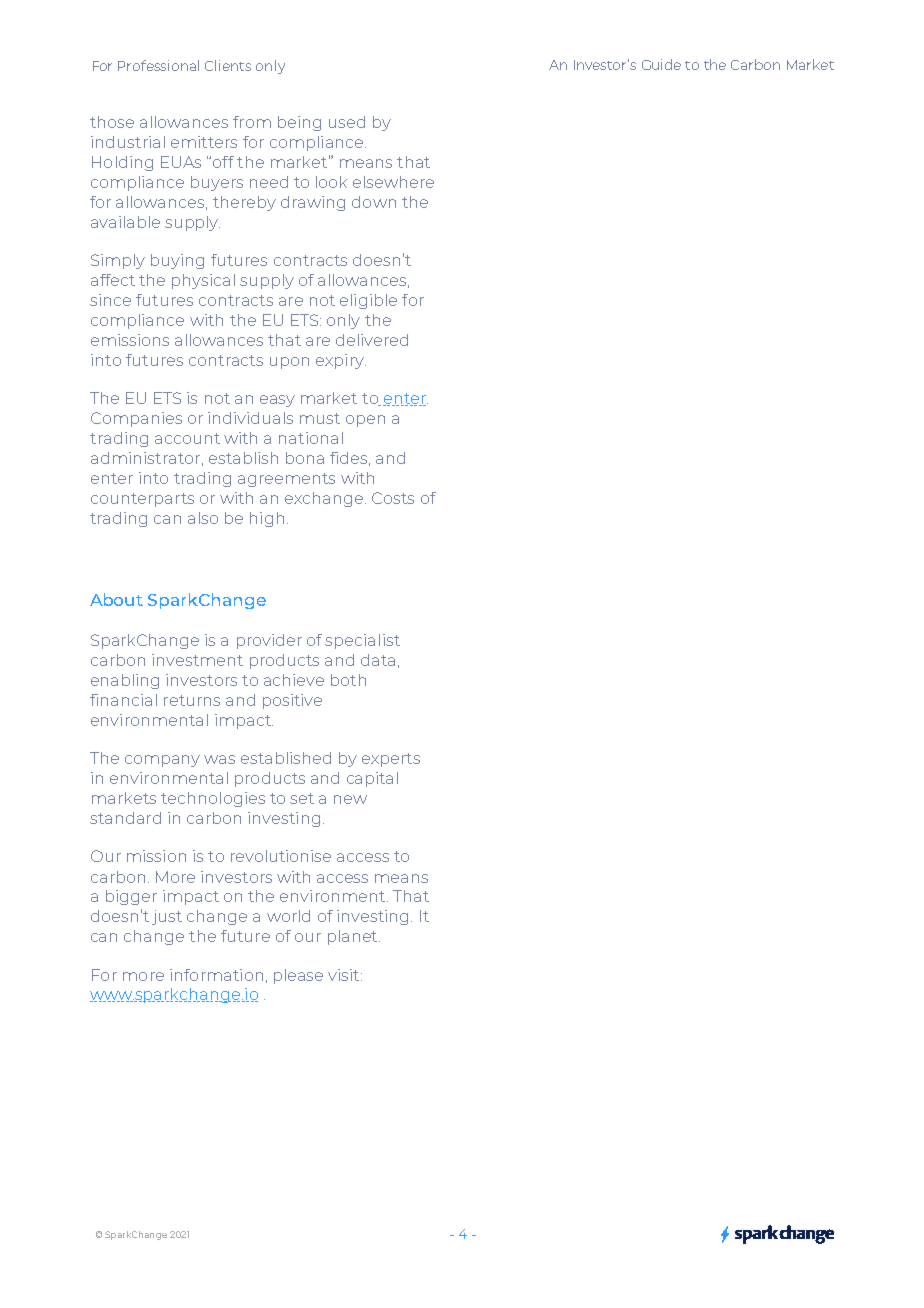  I want to click on visit, so click(345, 975).
